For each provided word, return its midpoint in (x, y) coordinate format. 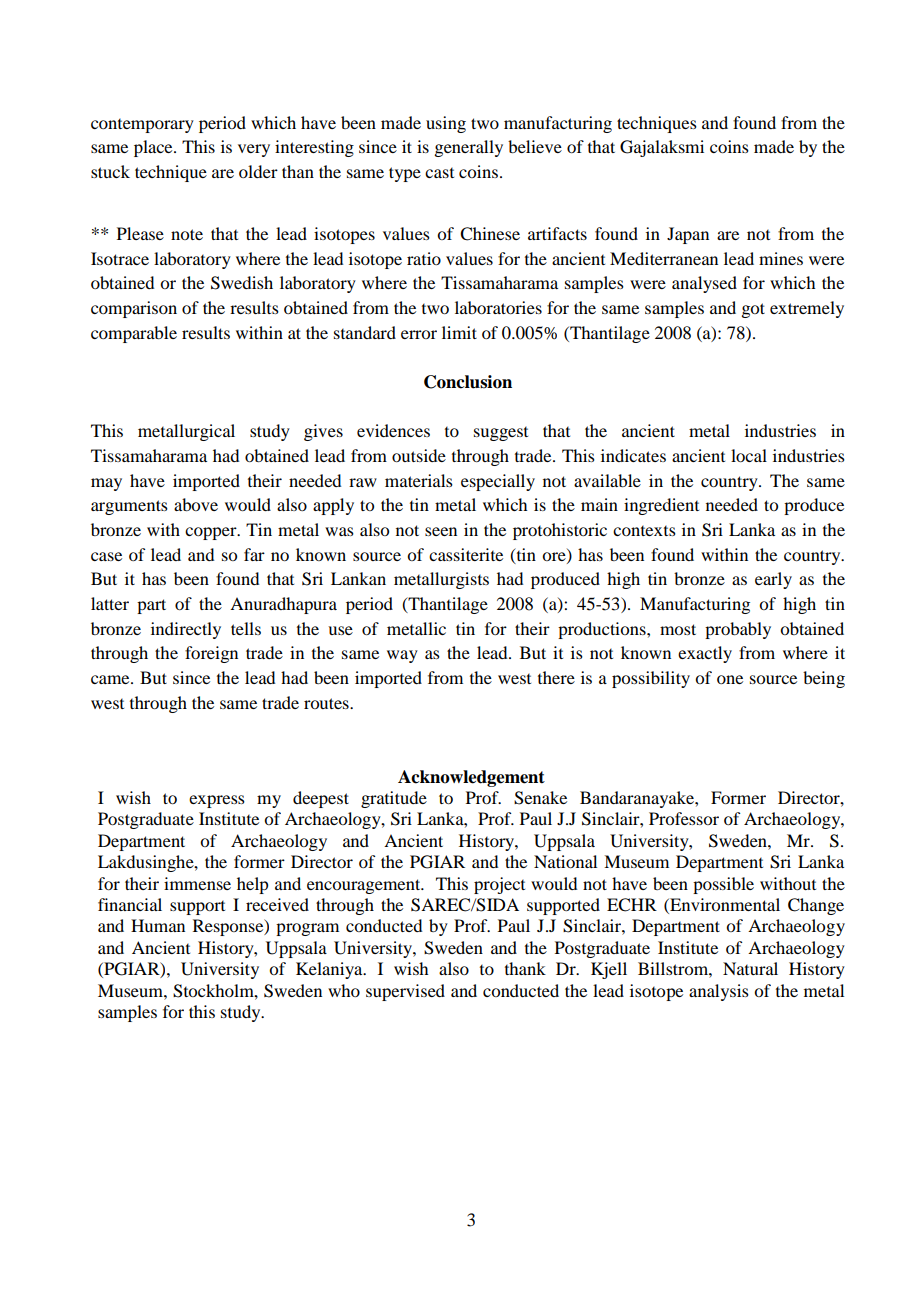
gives (323, 432)
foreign (211, 654)
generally (468, 148)
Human (158, 925)
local (749, 455)
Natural (750, 968)
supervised (405, 992)
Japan (688, 235)
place (154, 148)
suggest (501, 434)
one (730, 679)
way (402, 656)
